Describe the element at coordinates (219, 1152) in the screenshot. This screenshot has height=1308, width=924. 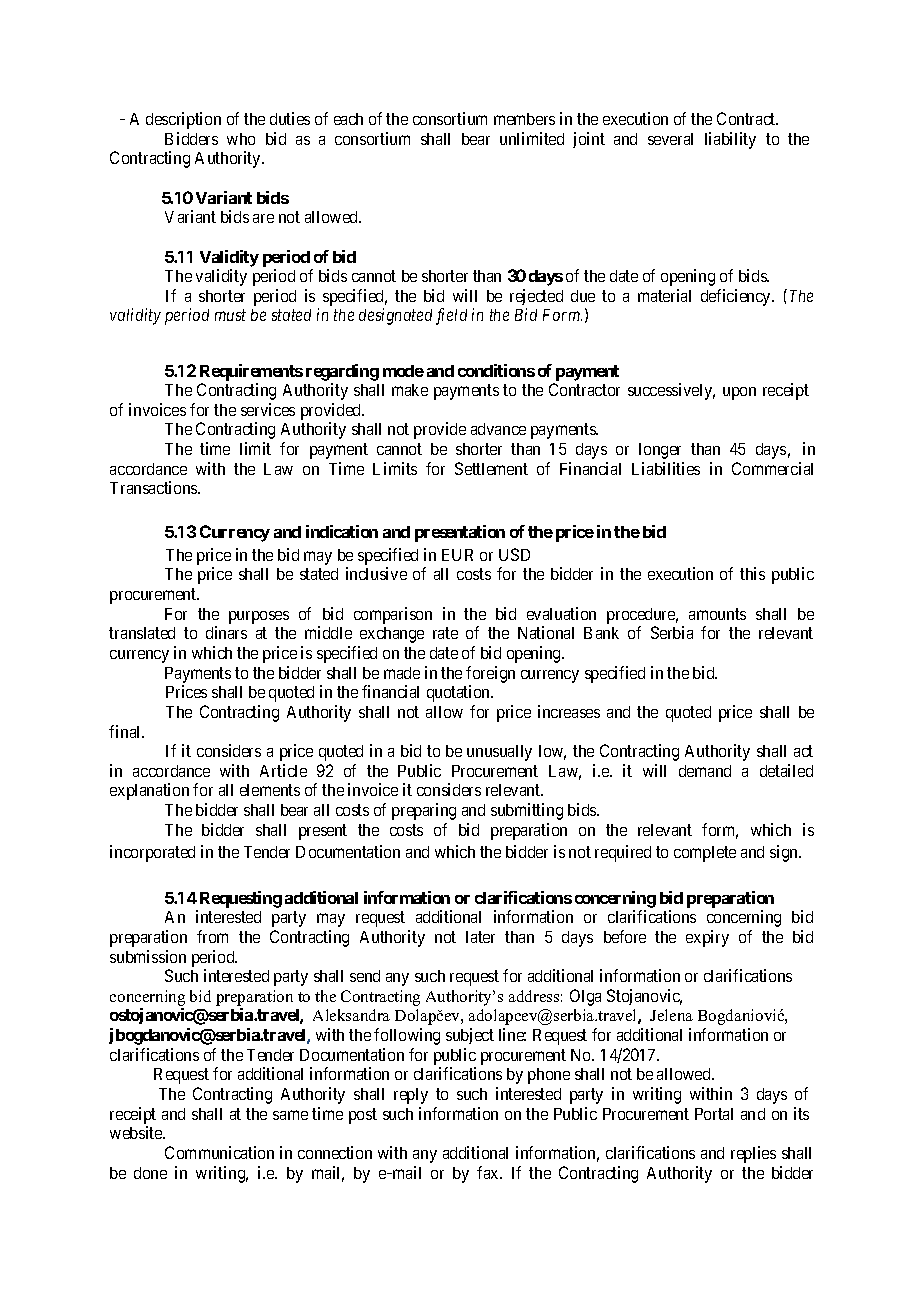
I see `Communication` at that location.
